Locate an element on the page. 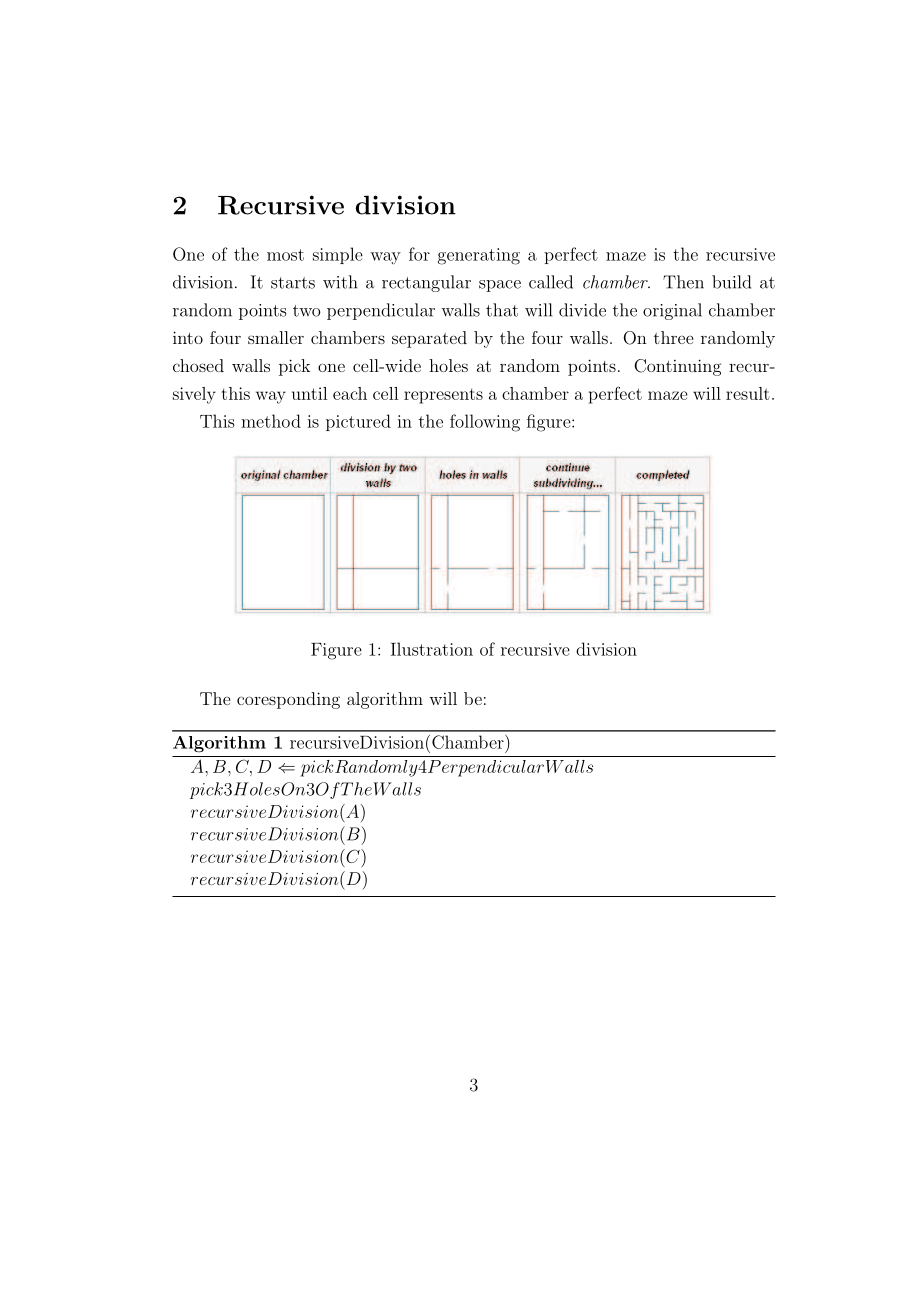 This image has width=924, height=1308. Ilustration is located at coordinates (432, 649).
